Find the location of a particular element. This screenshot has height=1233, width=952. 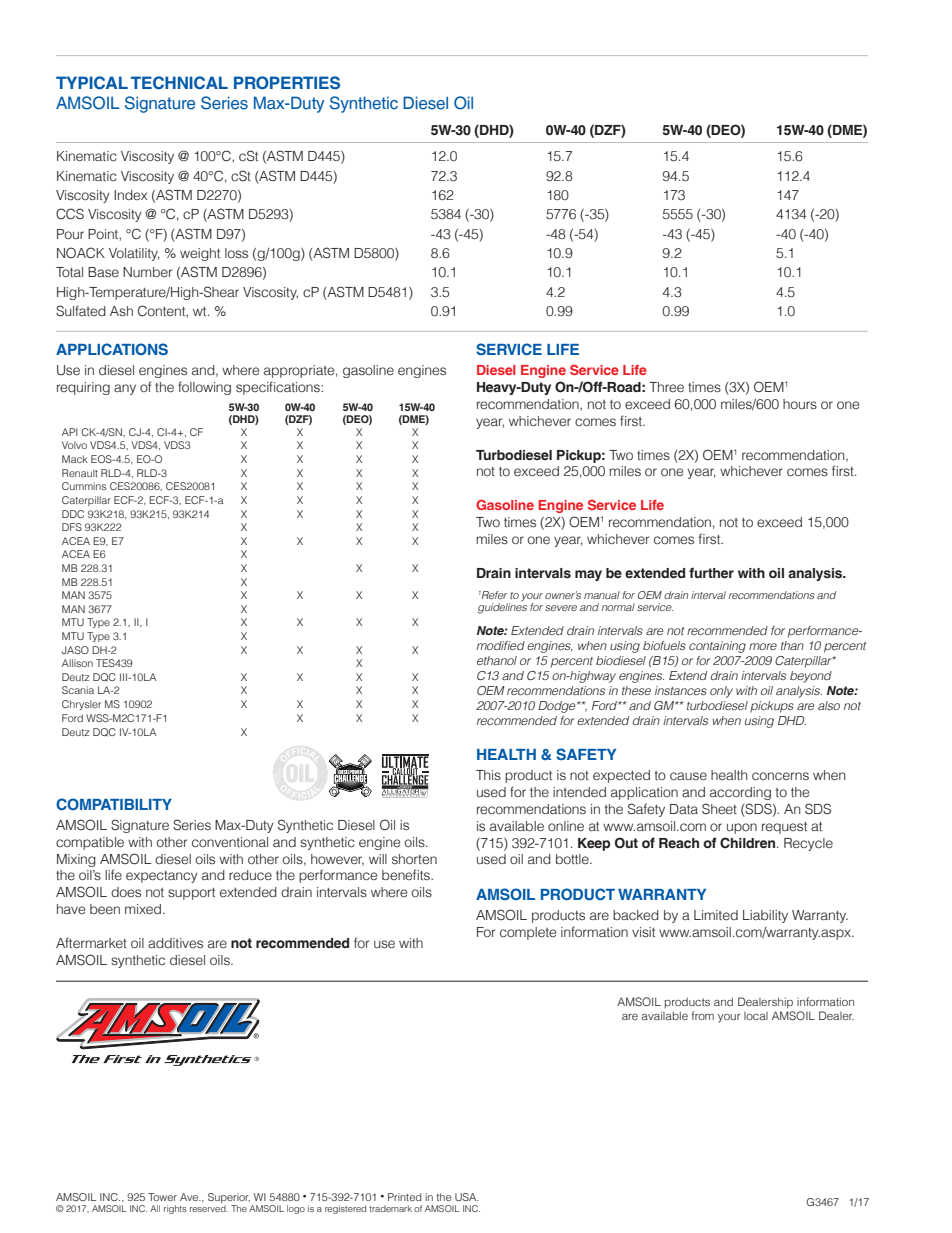

TECHNICAL is located at coordinates (179, 82).
